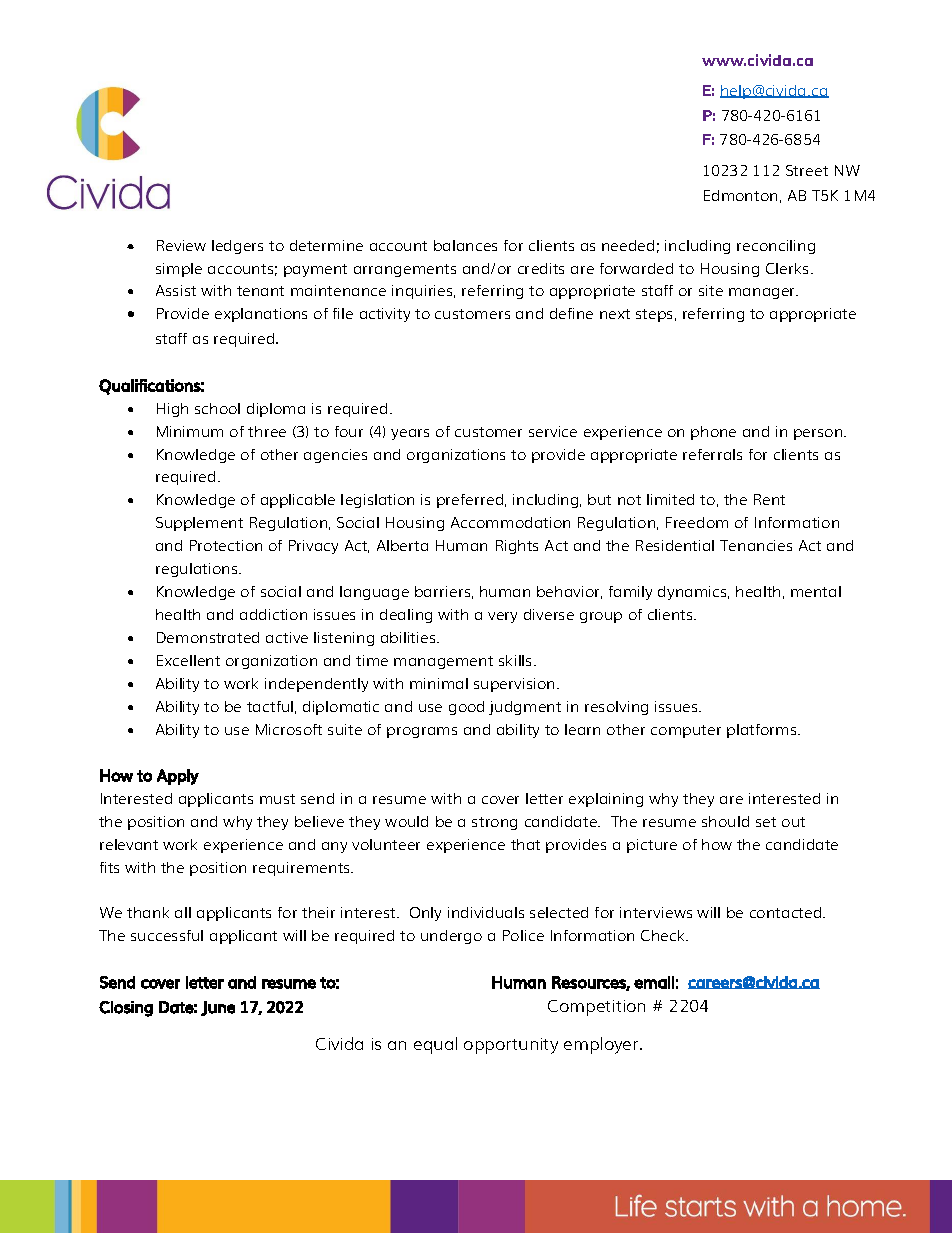 The height and width of the screenshot is (1233, 952). I want to click on June, so click(218, 1008).
